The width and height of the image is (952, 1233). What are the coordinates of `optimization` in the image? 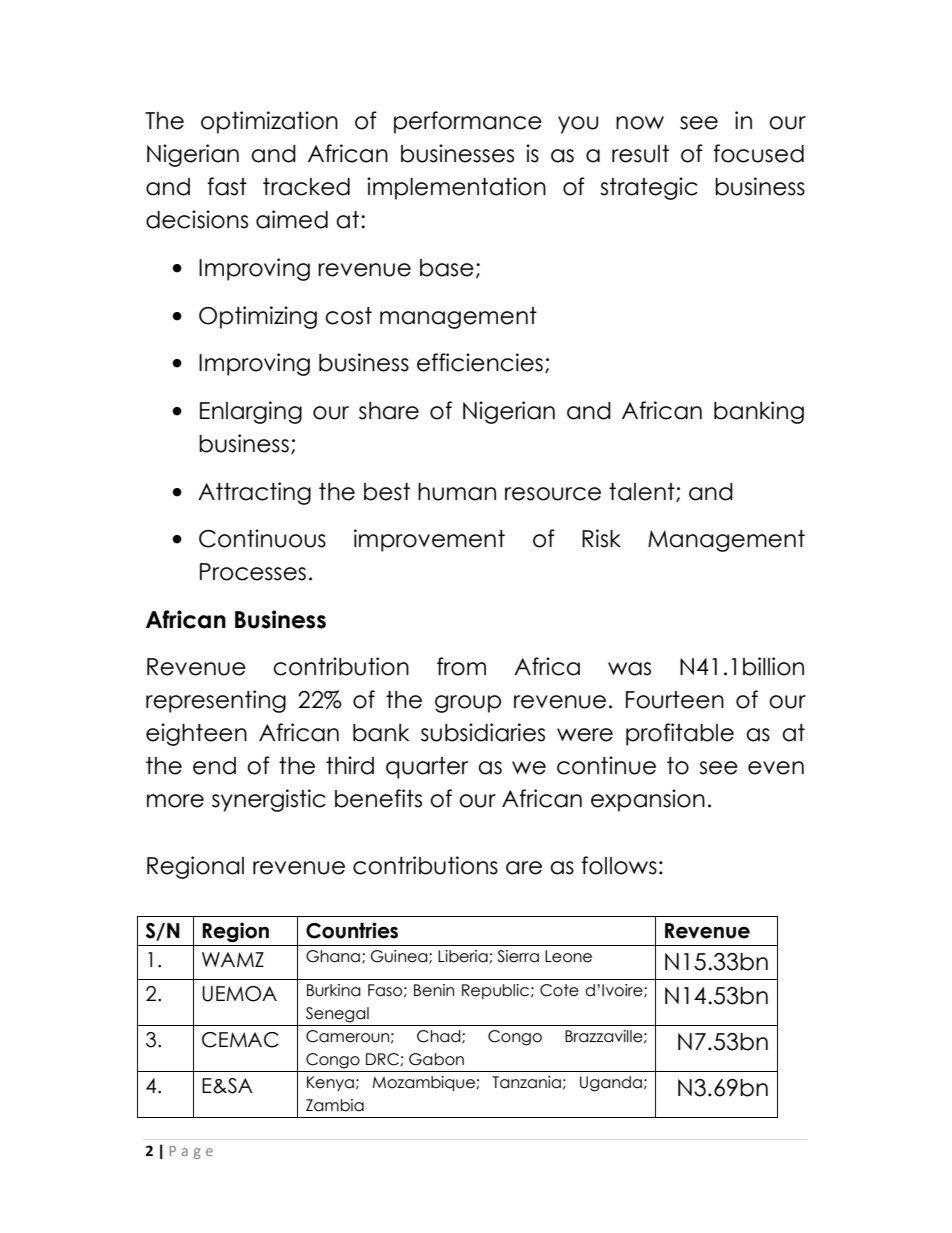 It's located at (269, 122).
